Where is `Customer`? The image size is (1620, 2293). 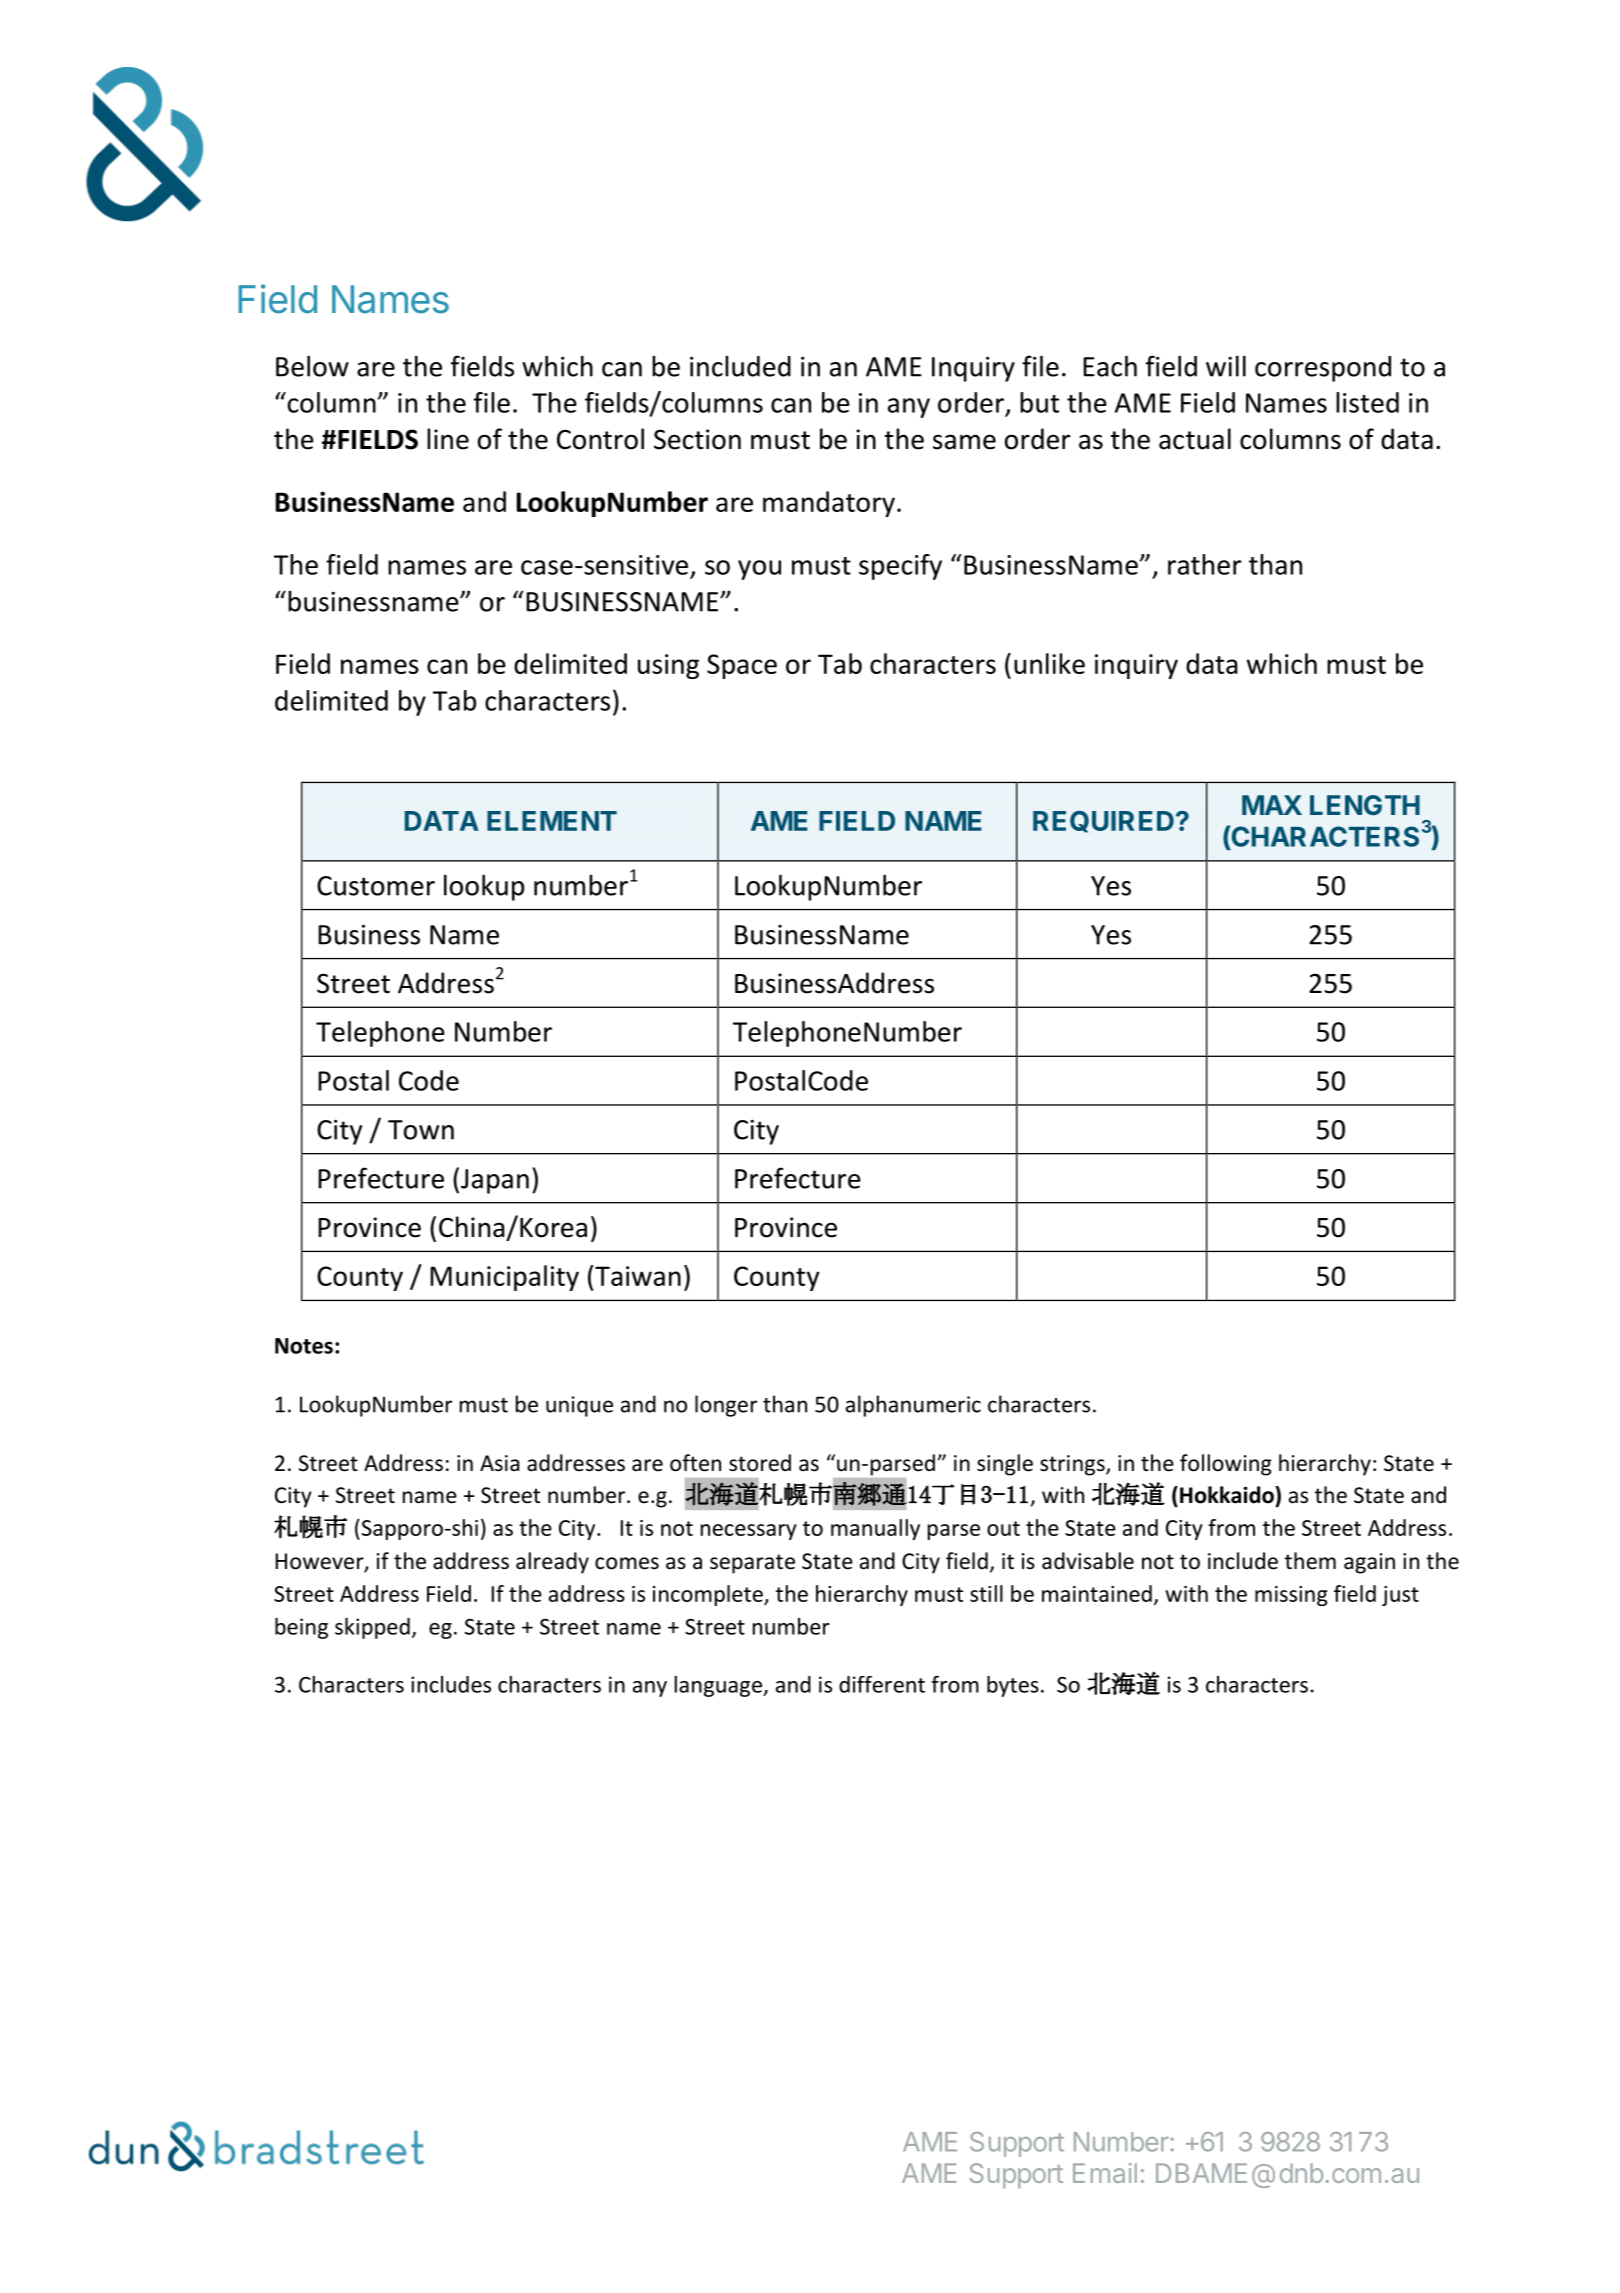
Customer is located at coordinates (376, 886).
